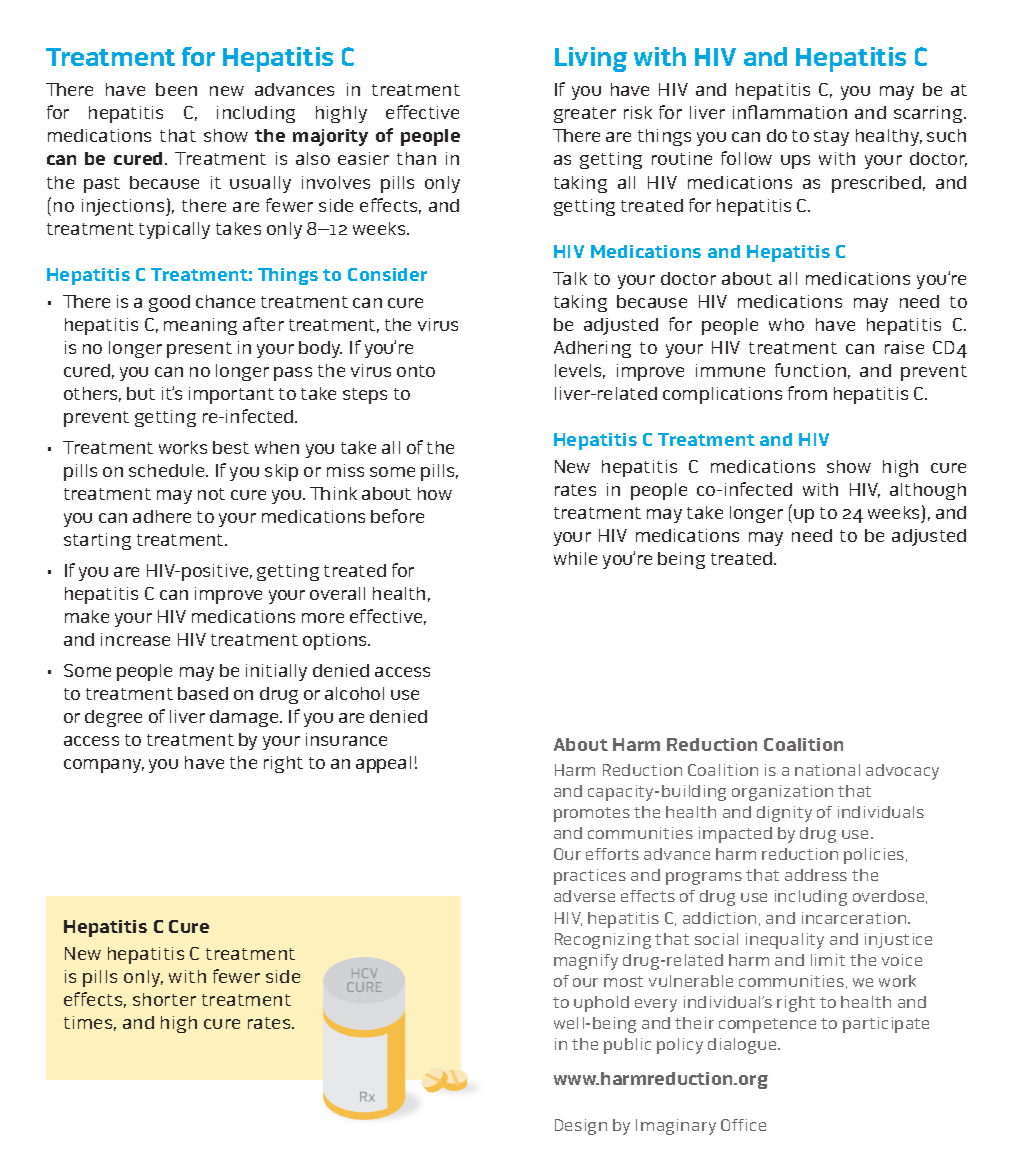 This screenshot has width=1014, height=1176. Describe the element at coordinates (585, 115) in the screenshot. I see `greater` at that location.
